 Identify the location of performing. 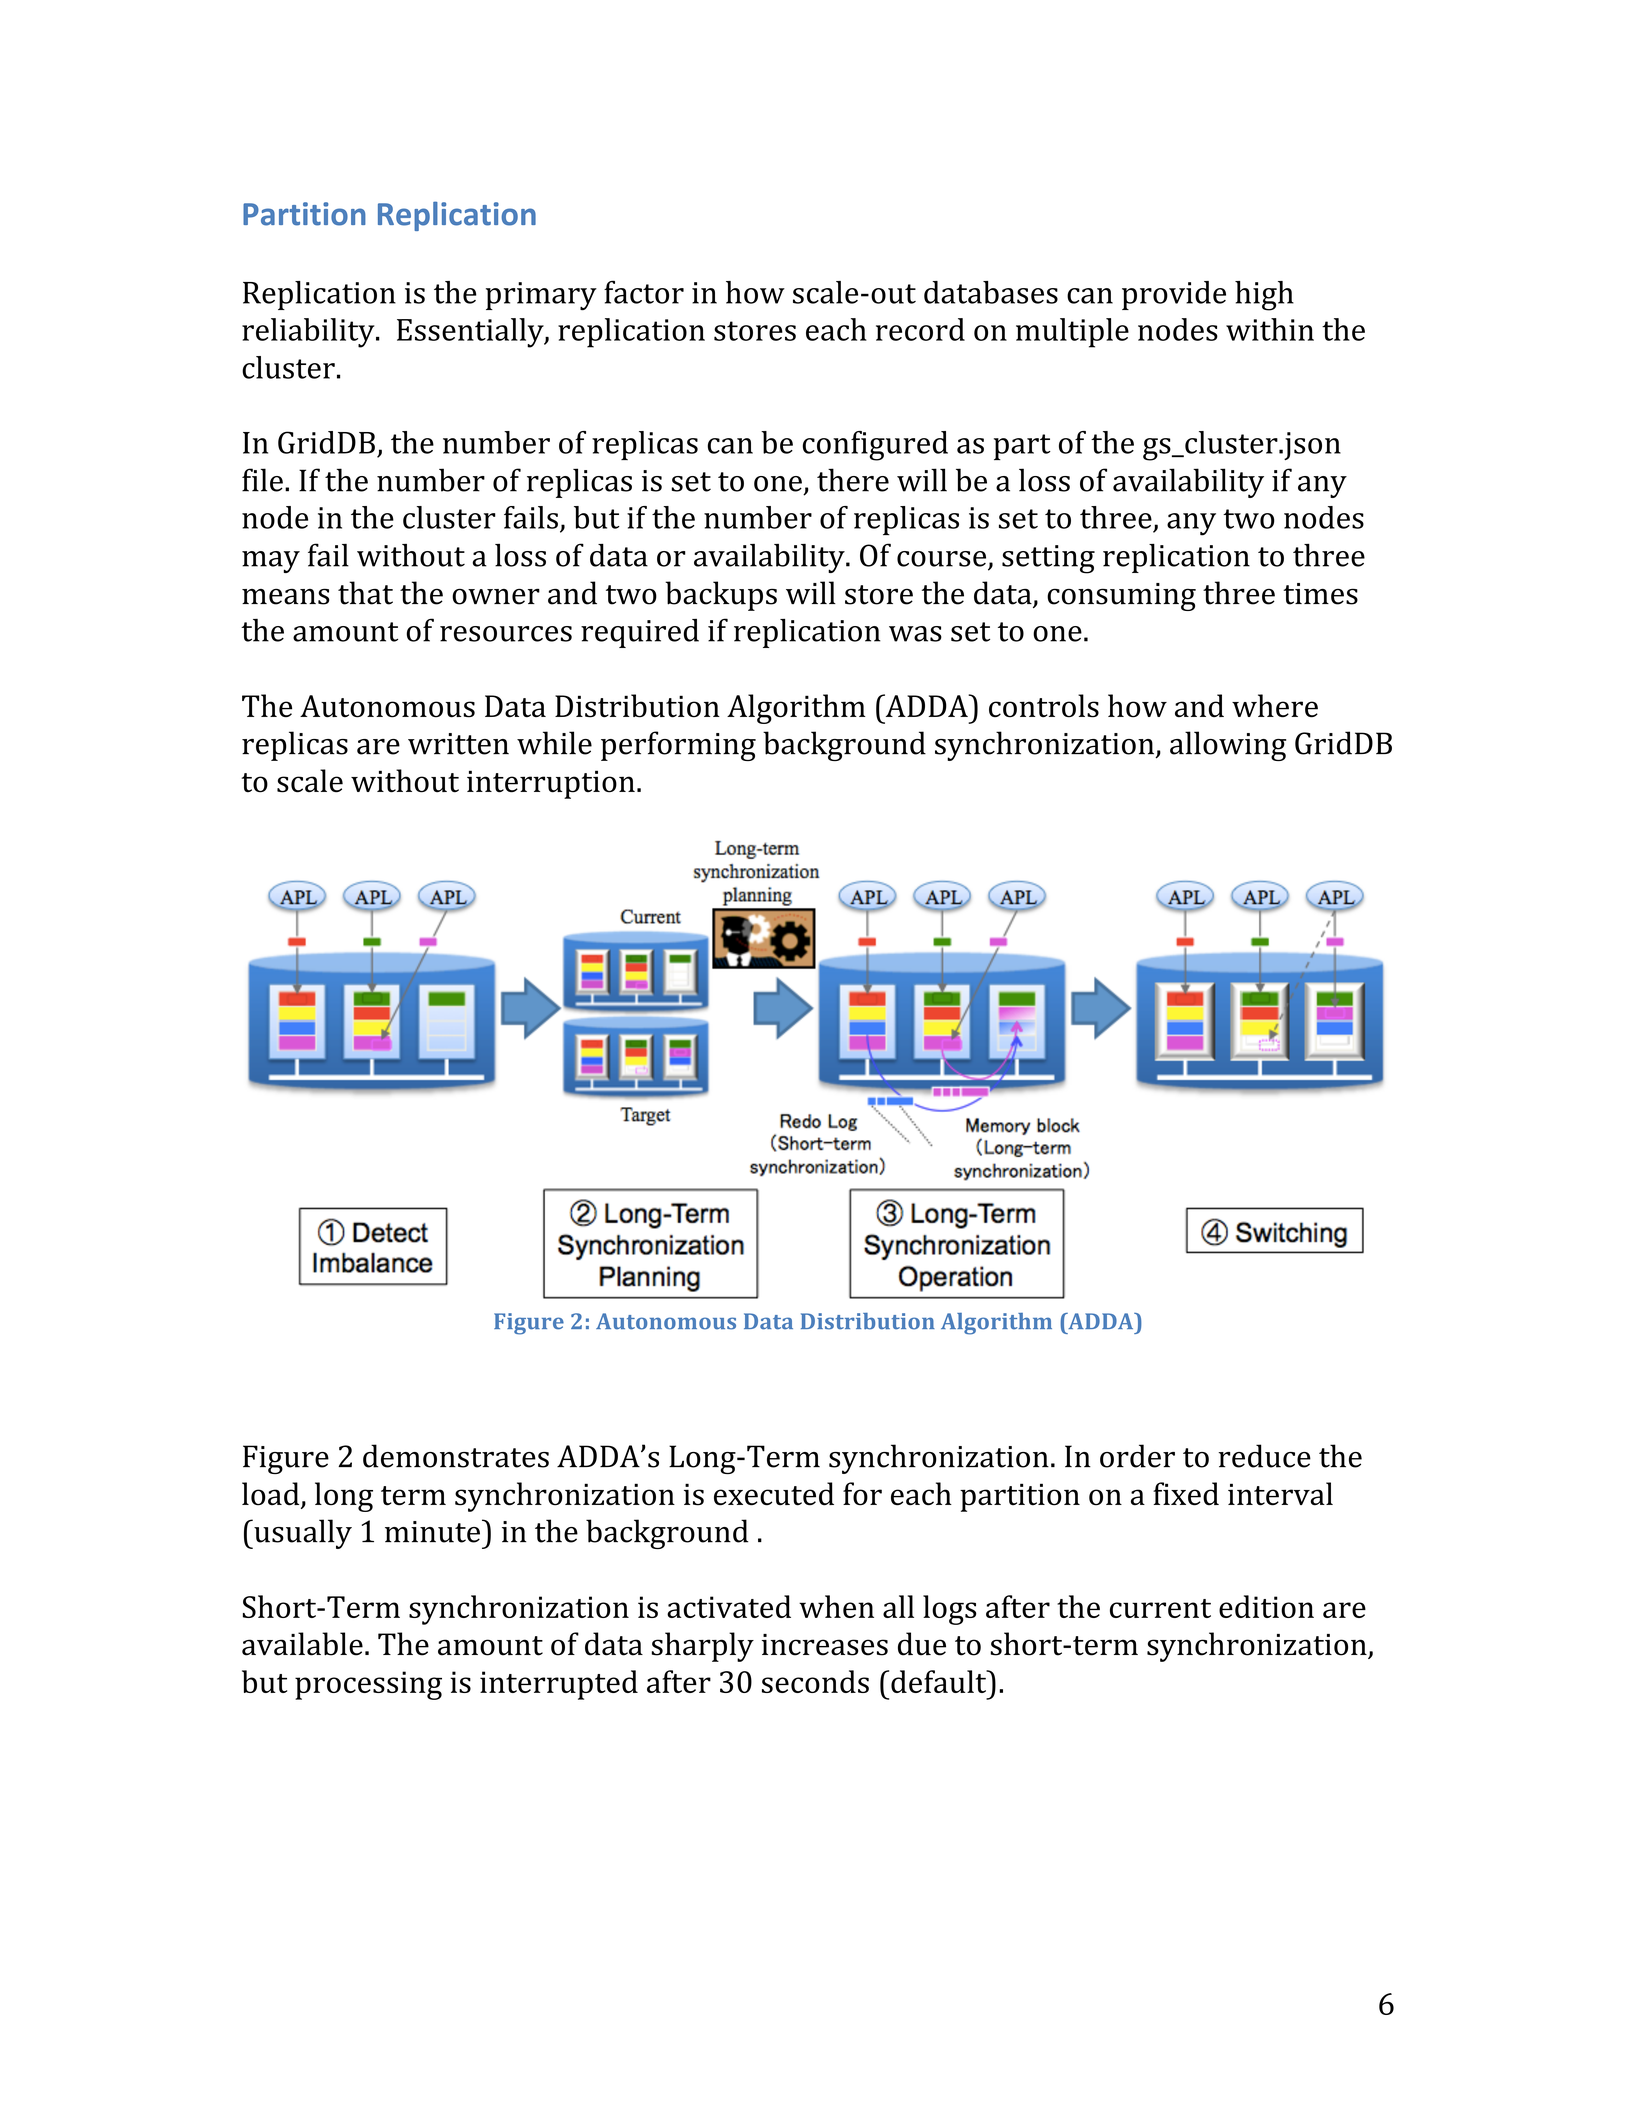
(678, 746).
